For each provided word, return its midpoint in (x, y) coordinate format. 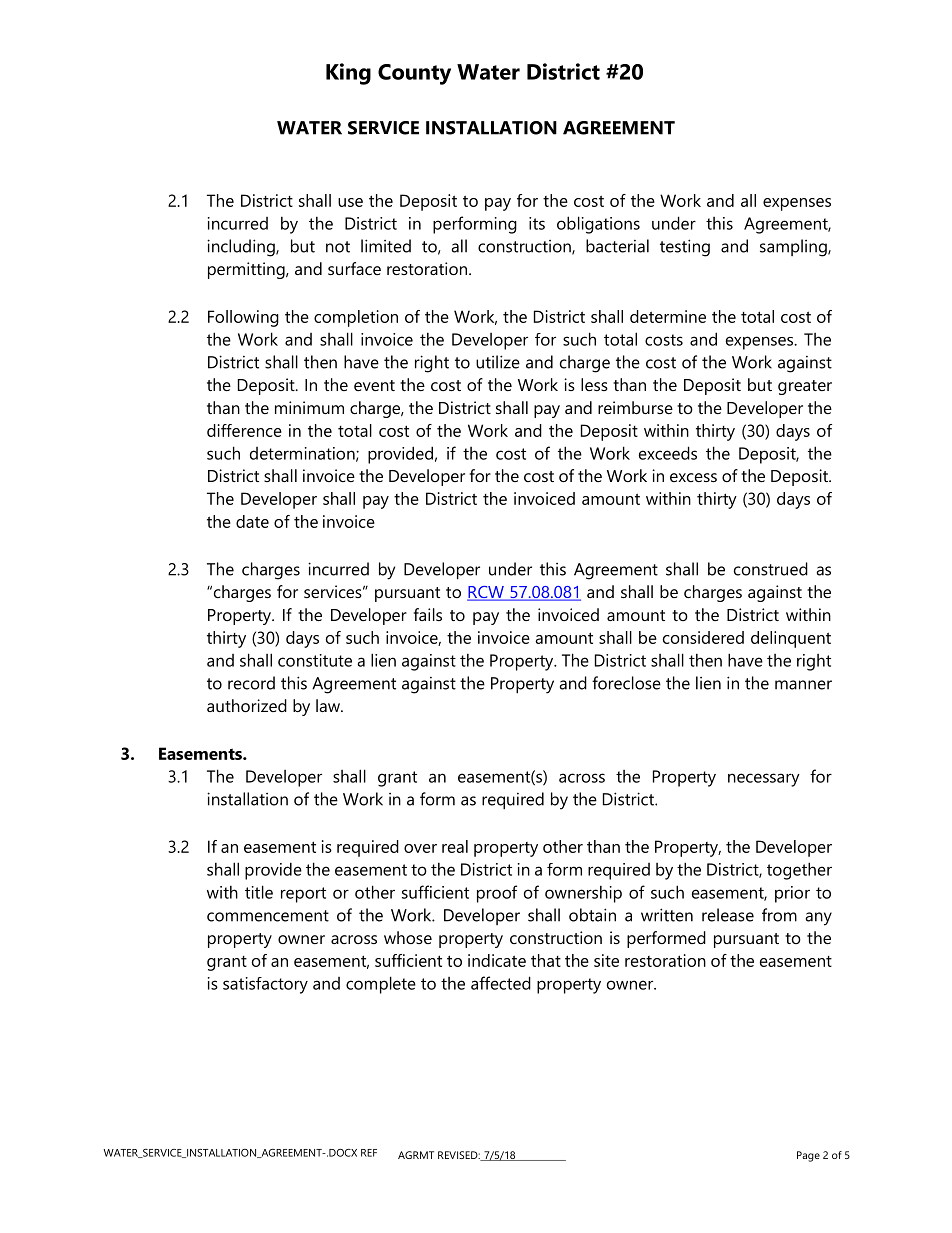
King (348, 74)
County (414, 74)
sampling (794, 248)
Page (808, 1156)
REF (369, 1153)
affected (501, 983)
